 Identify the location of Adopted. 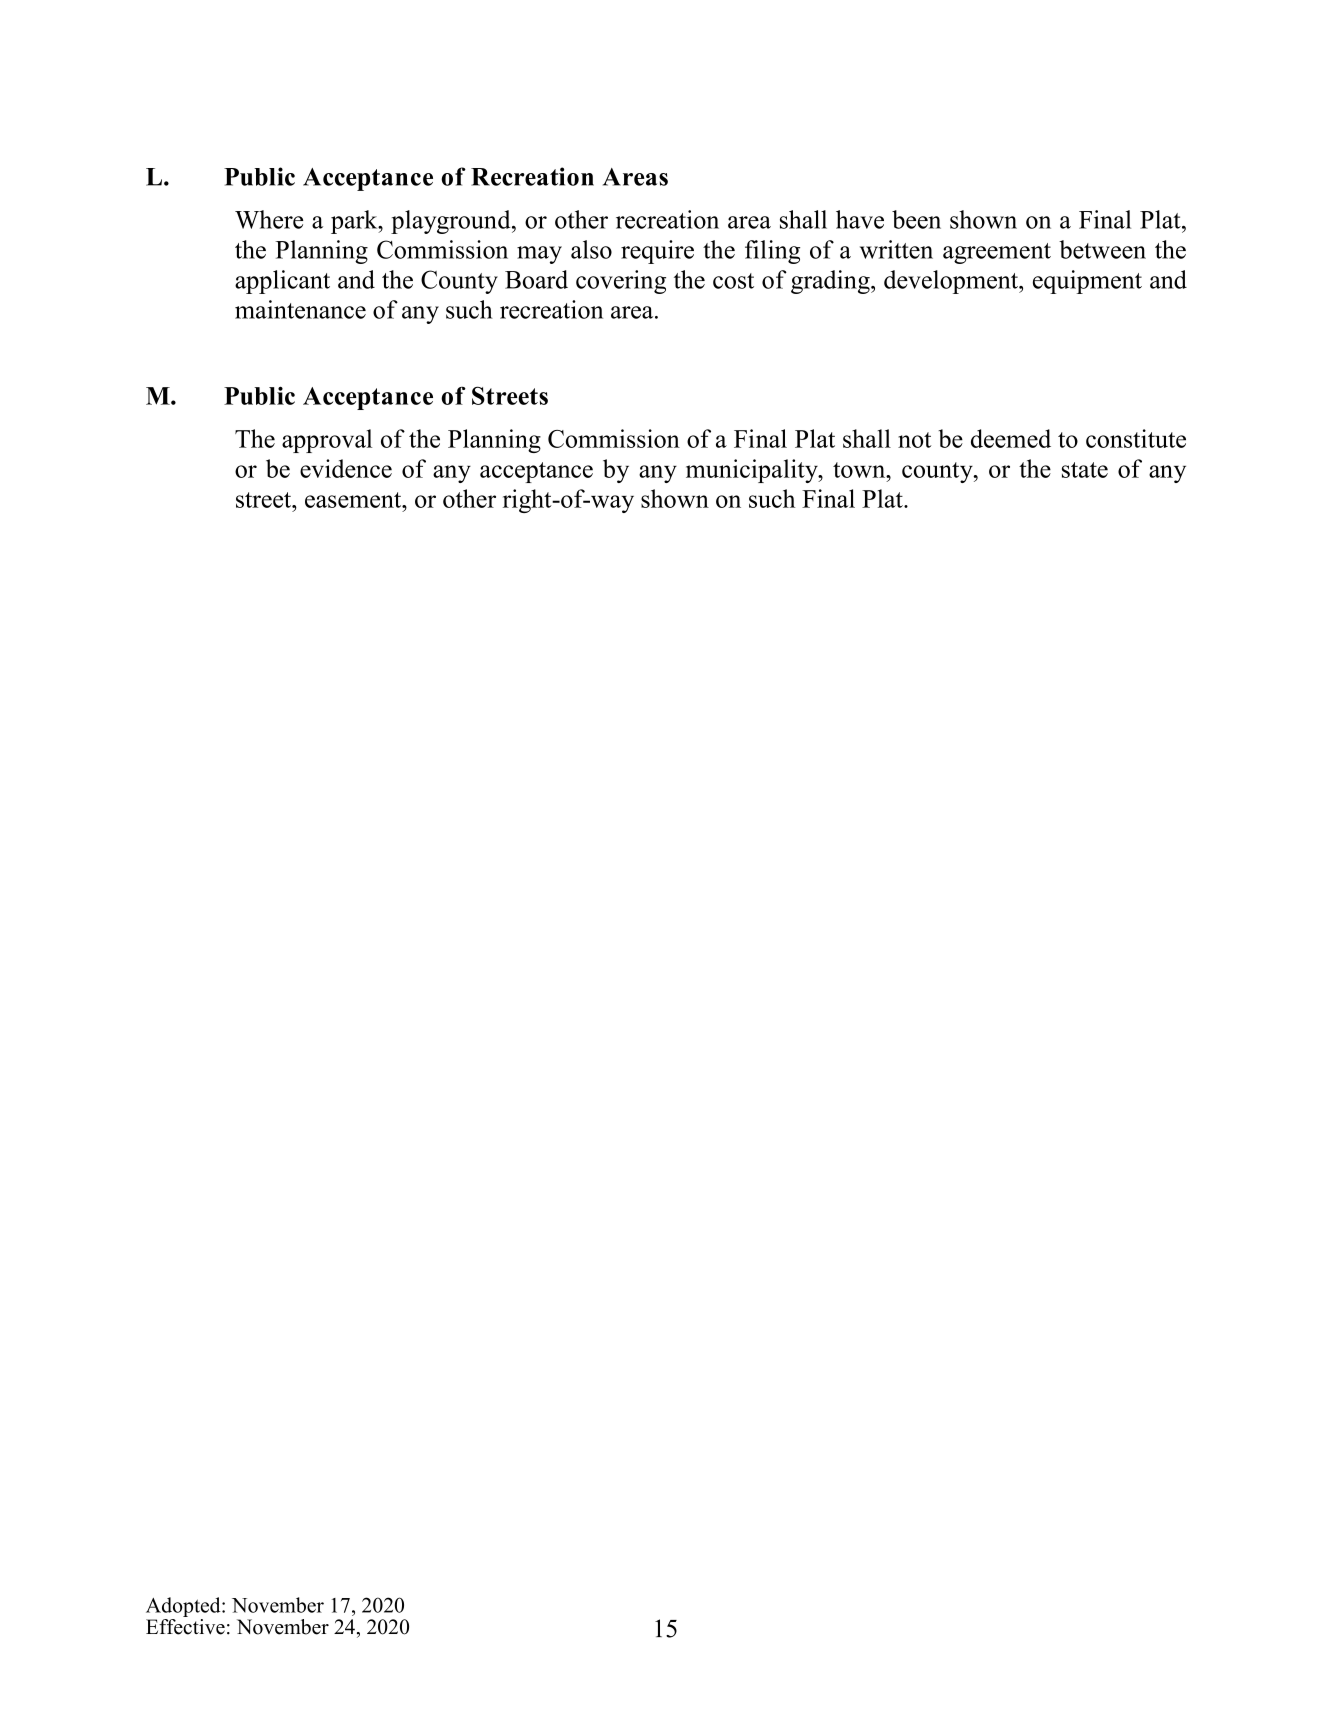
(184, 1607).
